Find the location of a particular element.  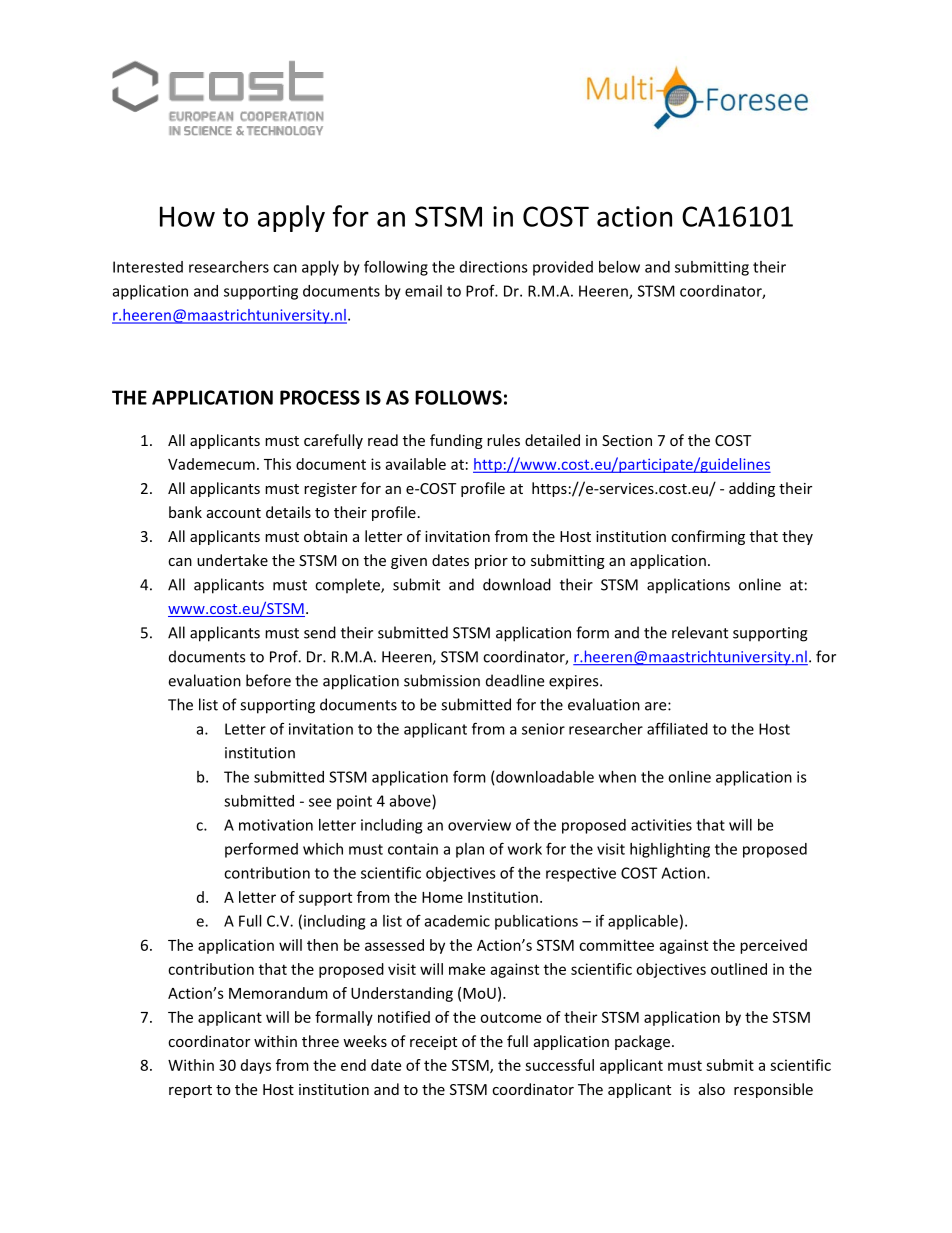

before is located at coordinates (268, 680).
